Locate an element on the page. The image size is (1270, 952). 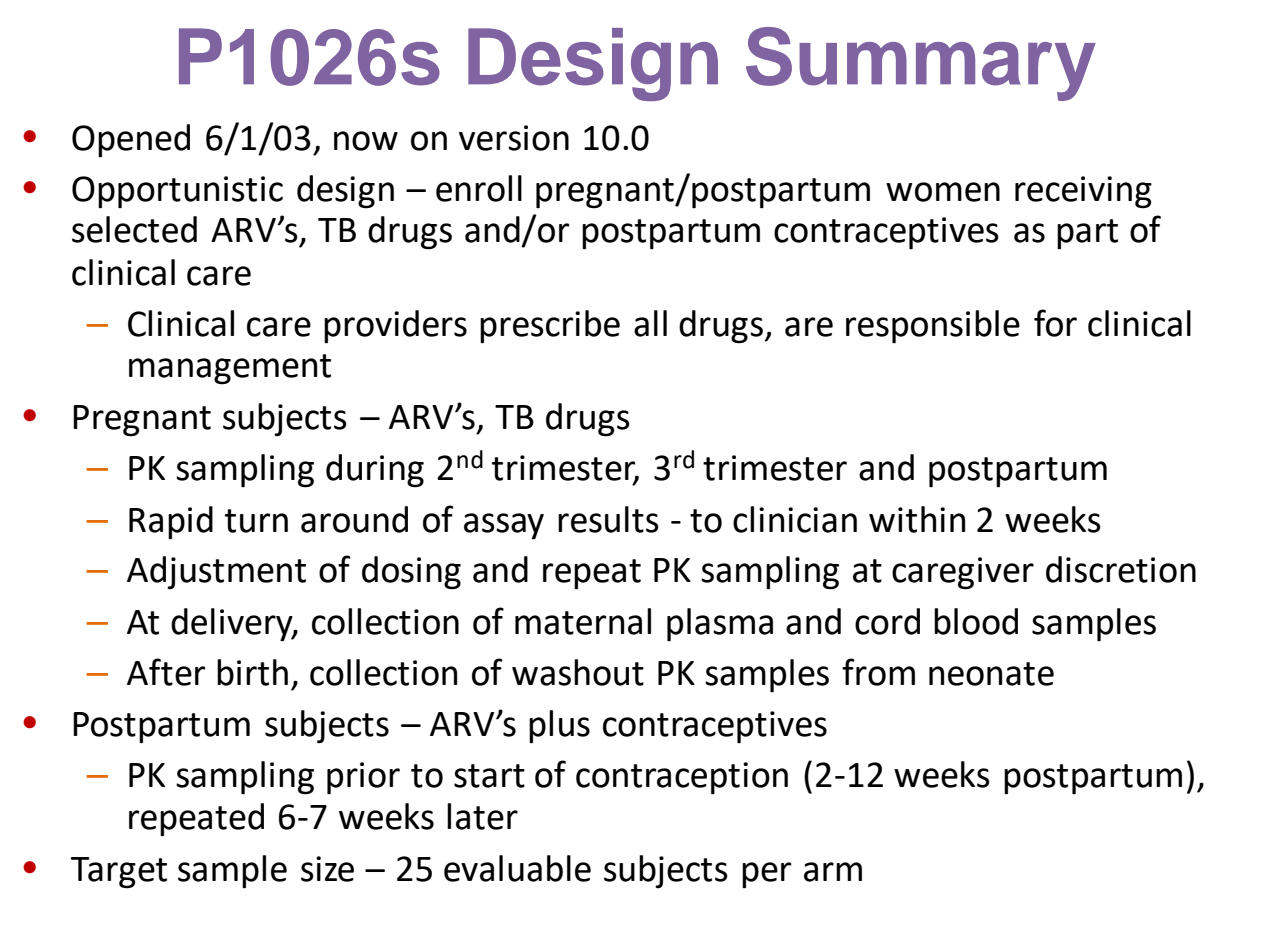
maternal is located at coordinates (583, 621).
